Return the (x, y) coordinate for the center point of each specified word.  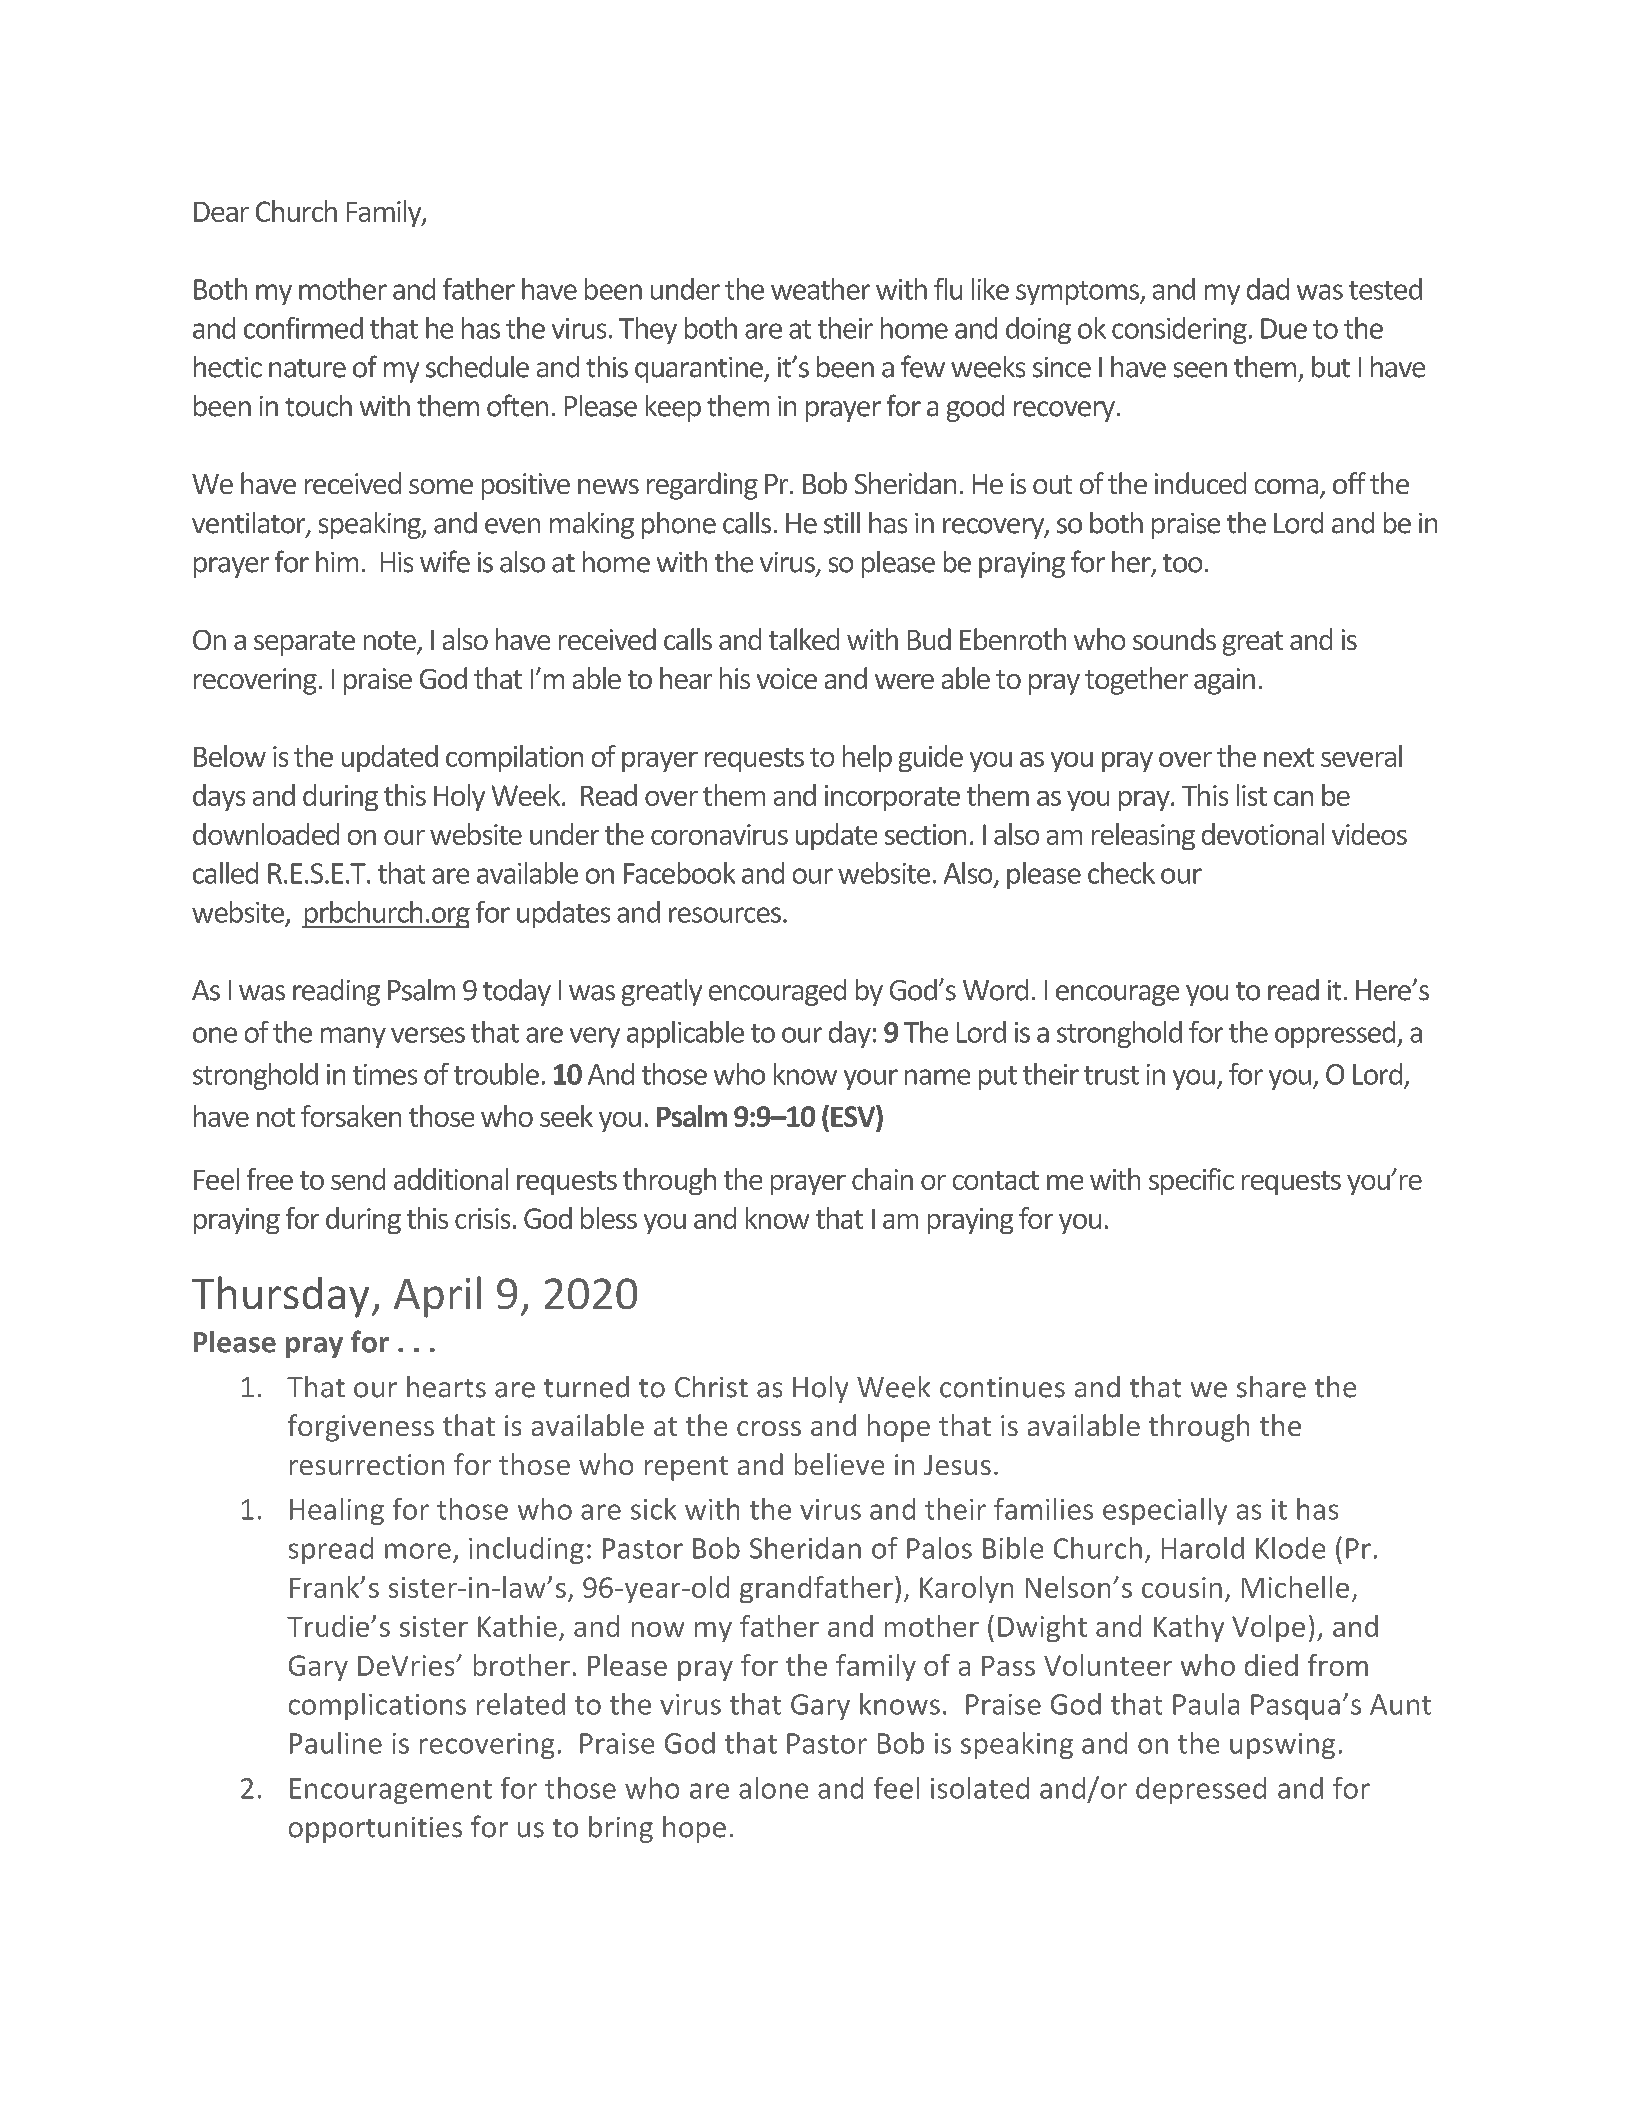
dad (1268, 289)
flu (948, 289)
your (871, 1079)
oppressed (1336, 1034)
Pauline (336, 1743)
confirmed (303, 328)
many (353, 1037)
